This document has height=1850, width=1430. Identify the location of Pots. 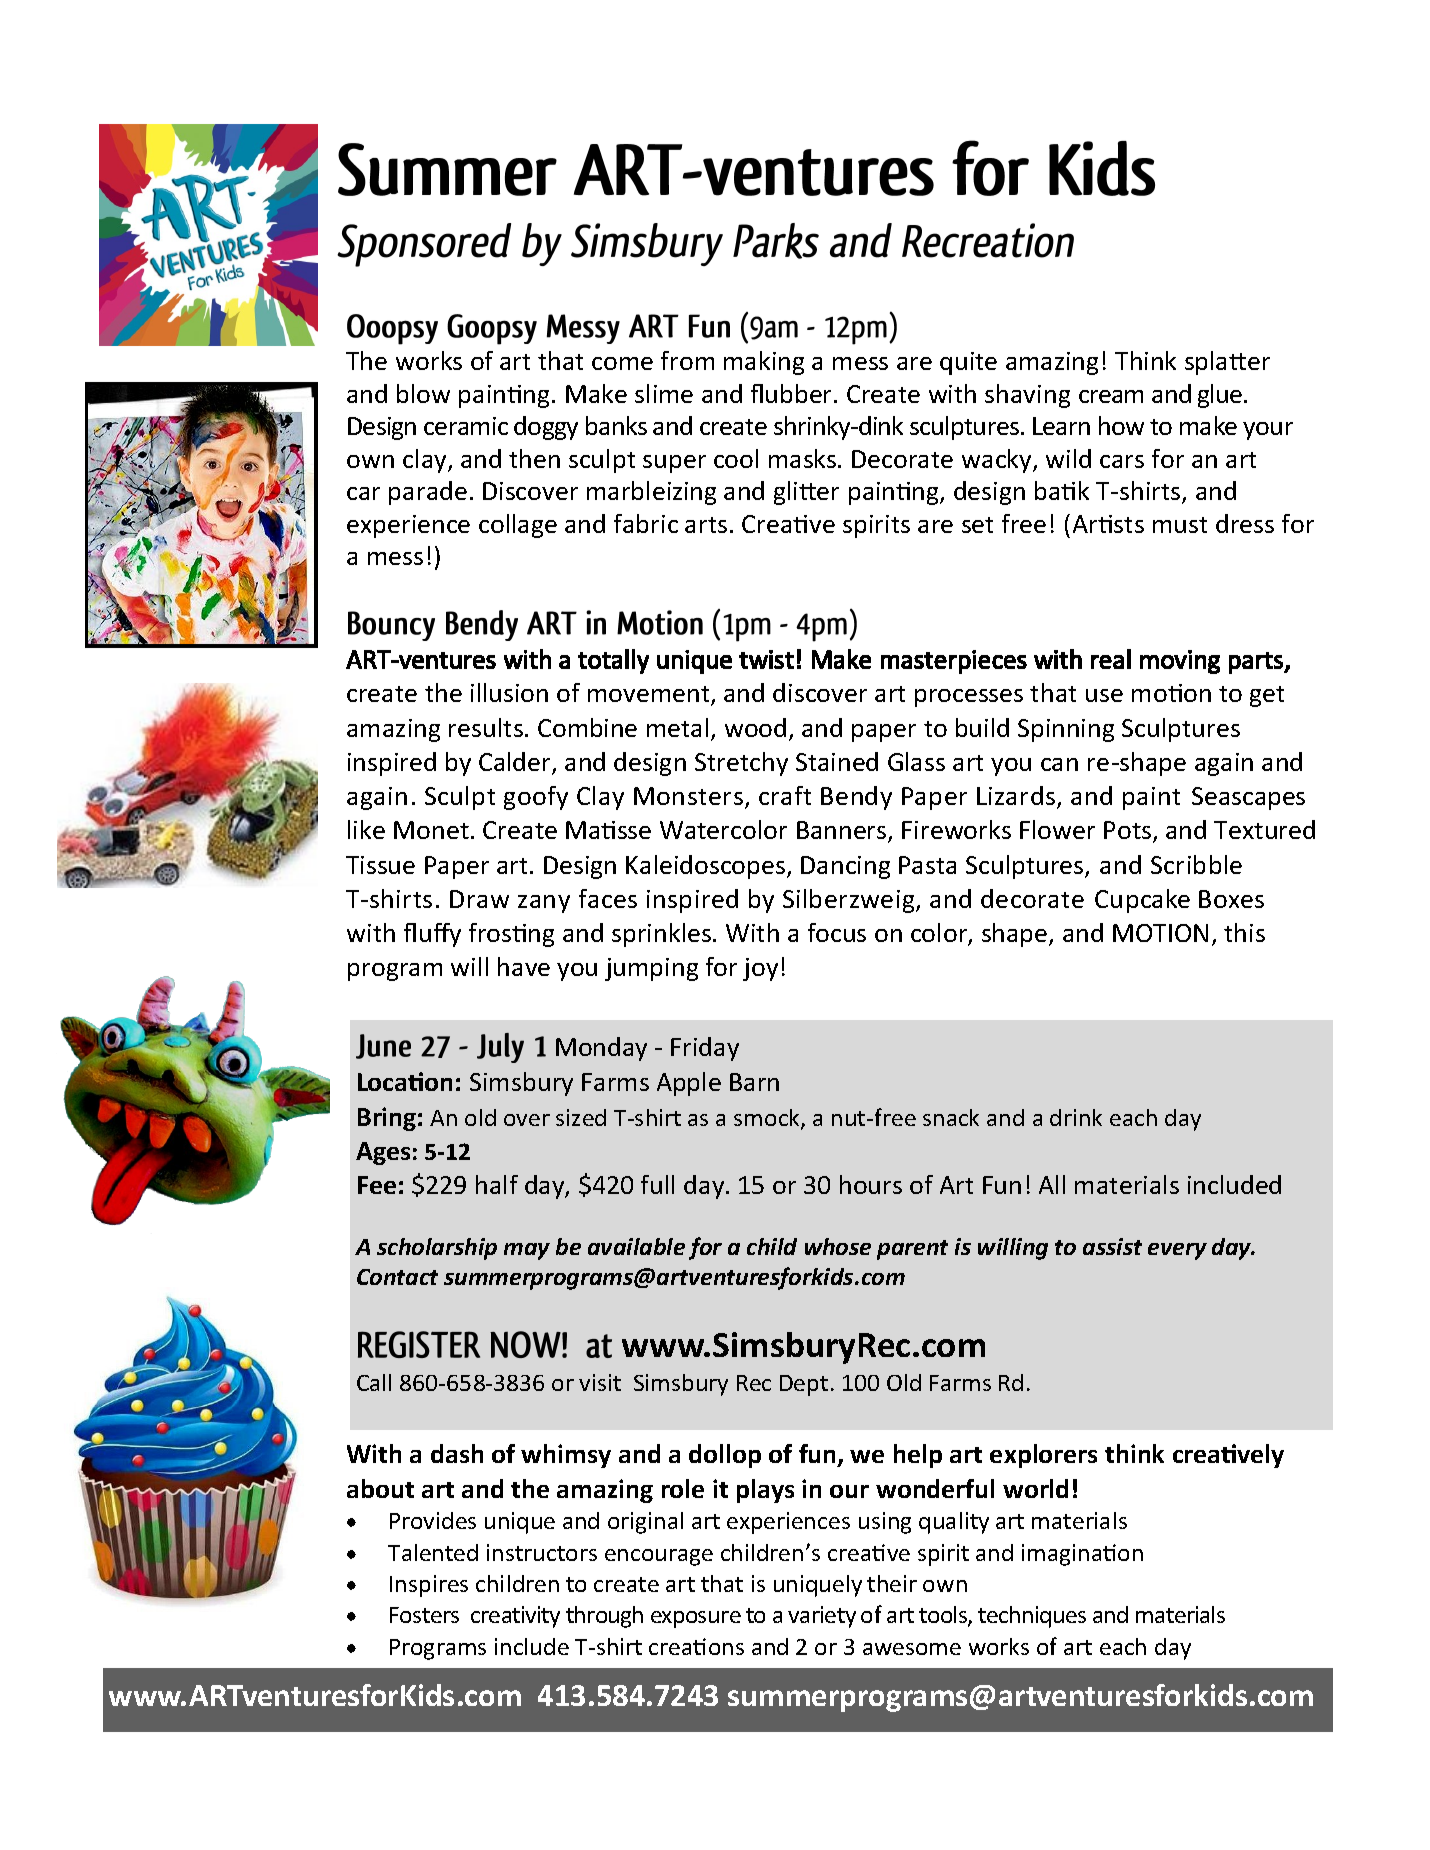
(1129, 831).
